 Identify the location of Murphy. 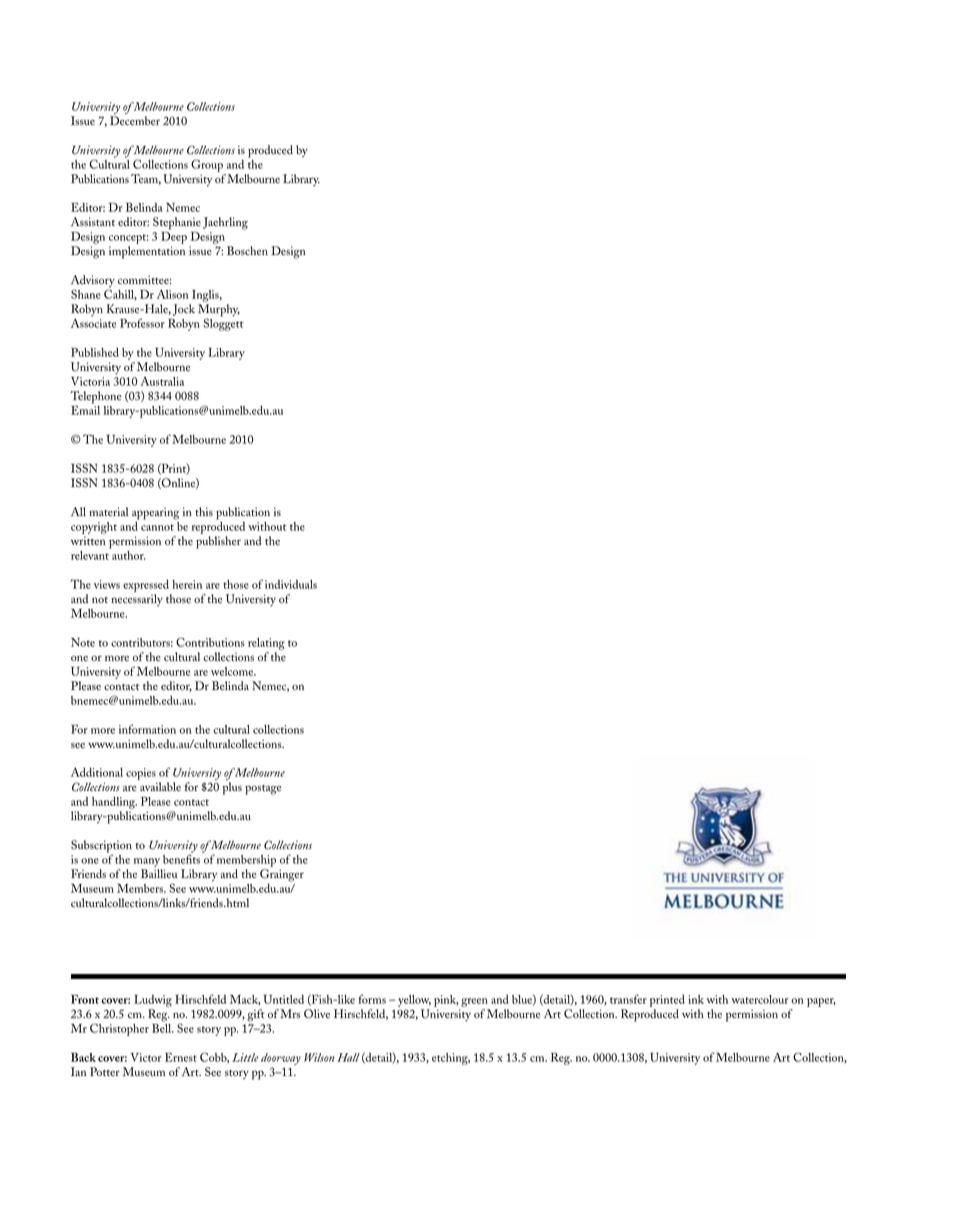
(219, 311).
